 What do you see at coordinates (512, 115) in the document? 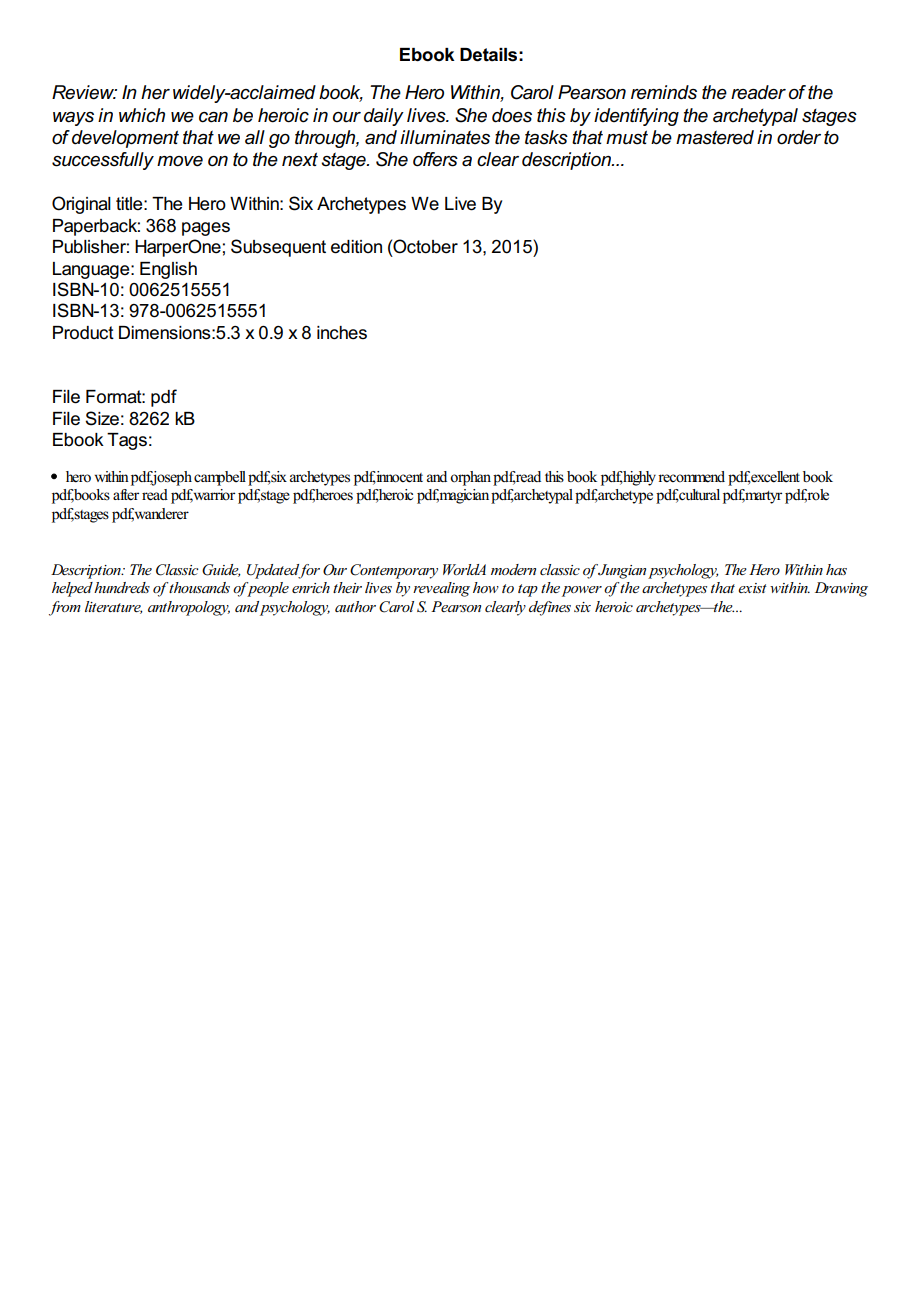
I see `does` at bounding box center [512, 115].
